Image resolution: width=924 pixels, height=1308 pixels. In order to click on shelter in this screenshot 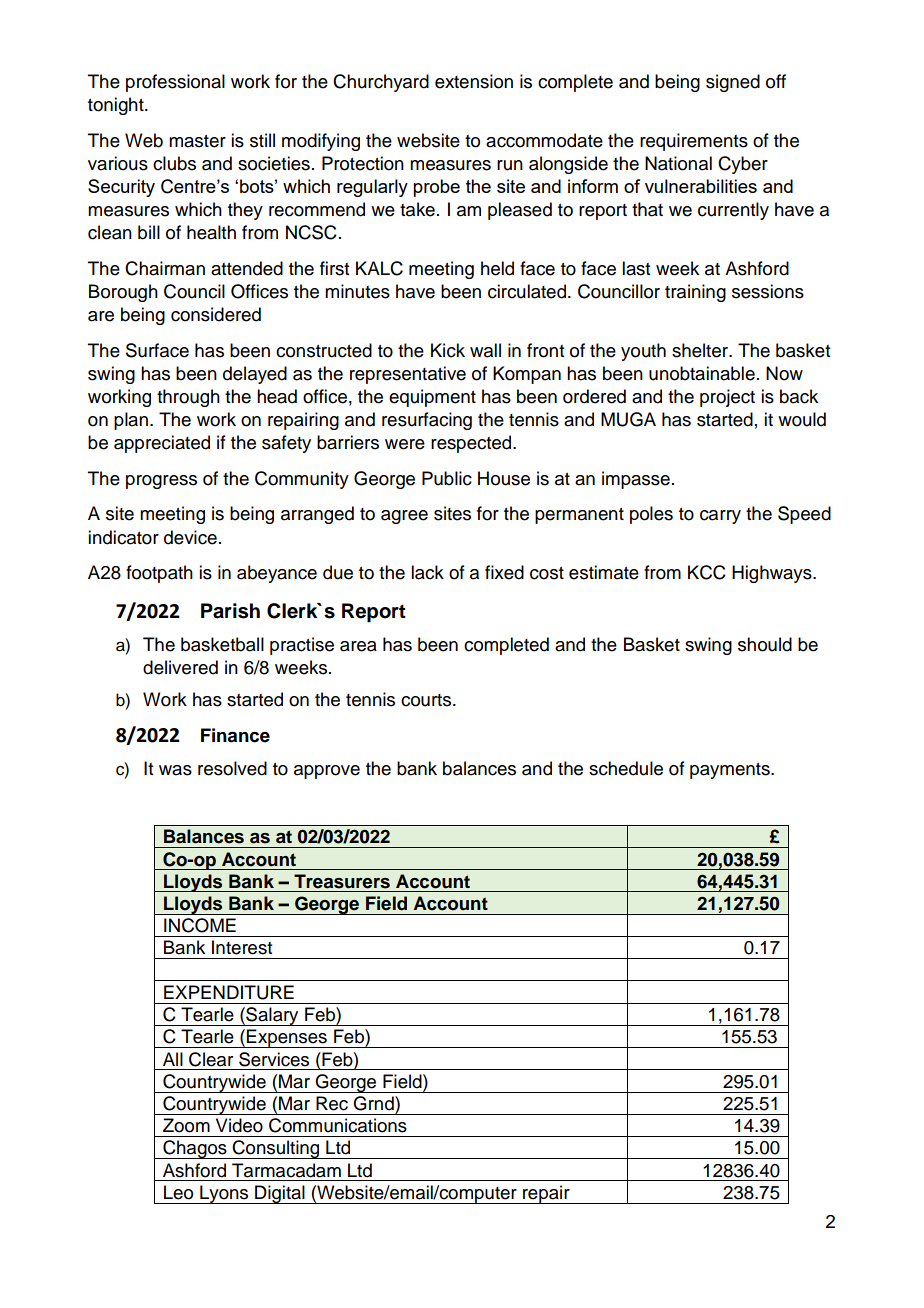, I will do `click(701, 350)`.
